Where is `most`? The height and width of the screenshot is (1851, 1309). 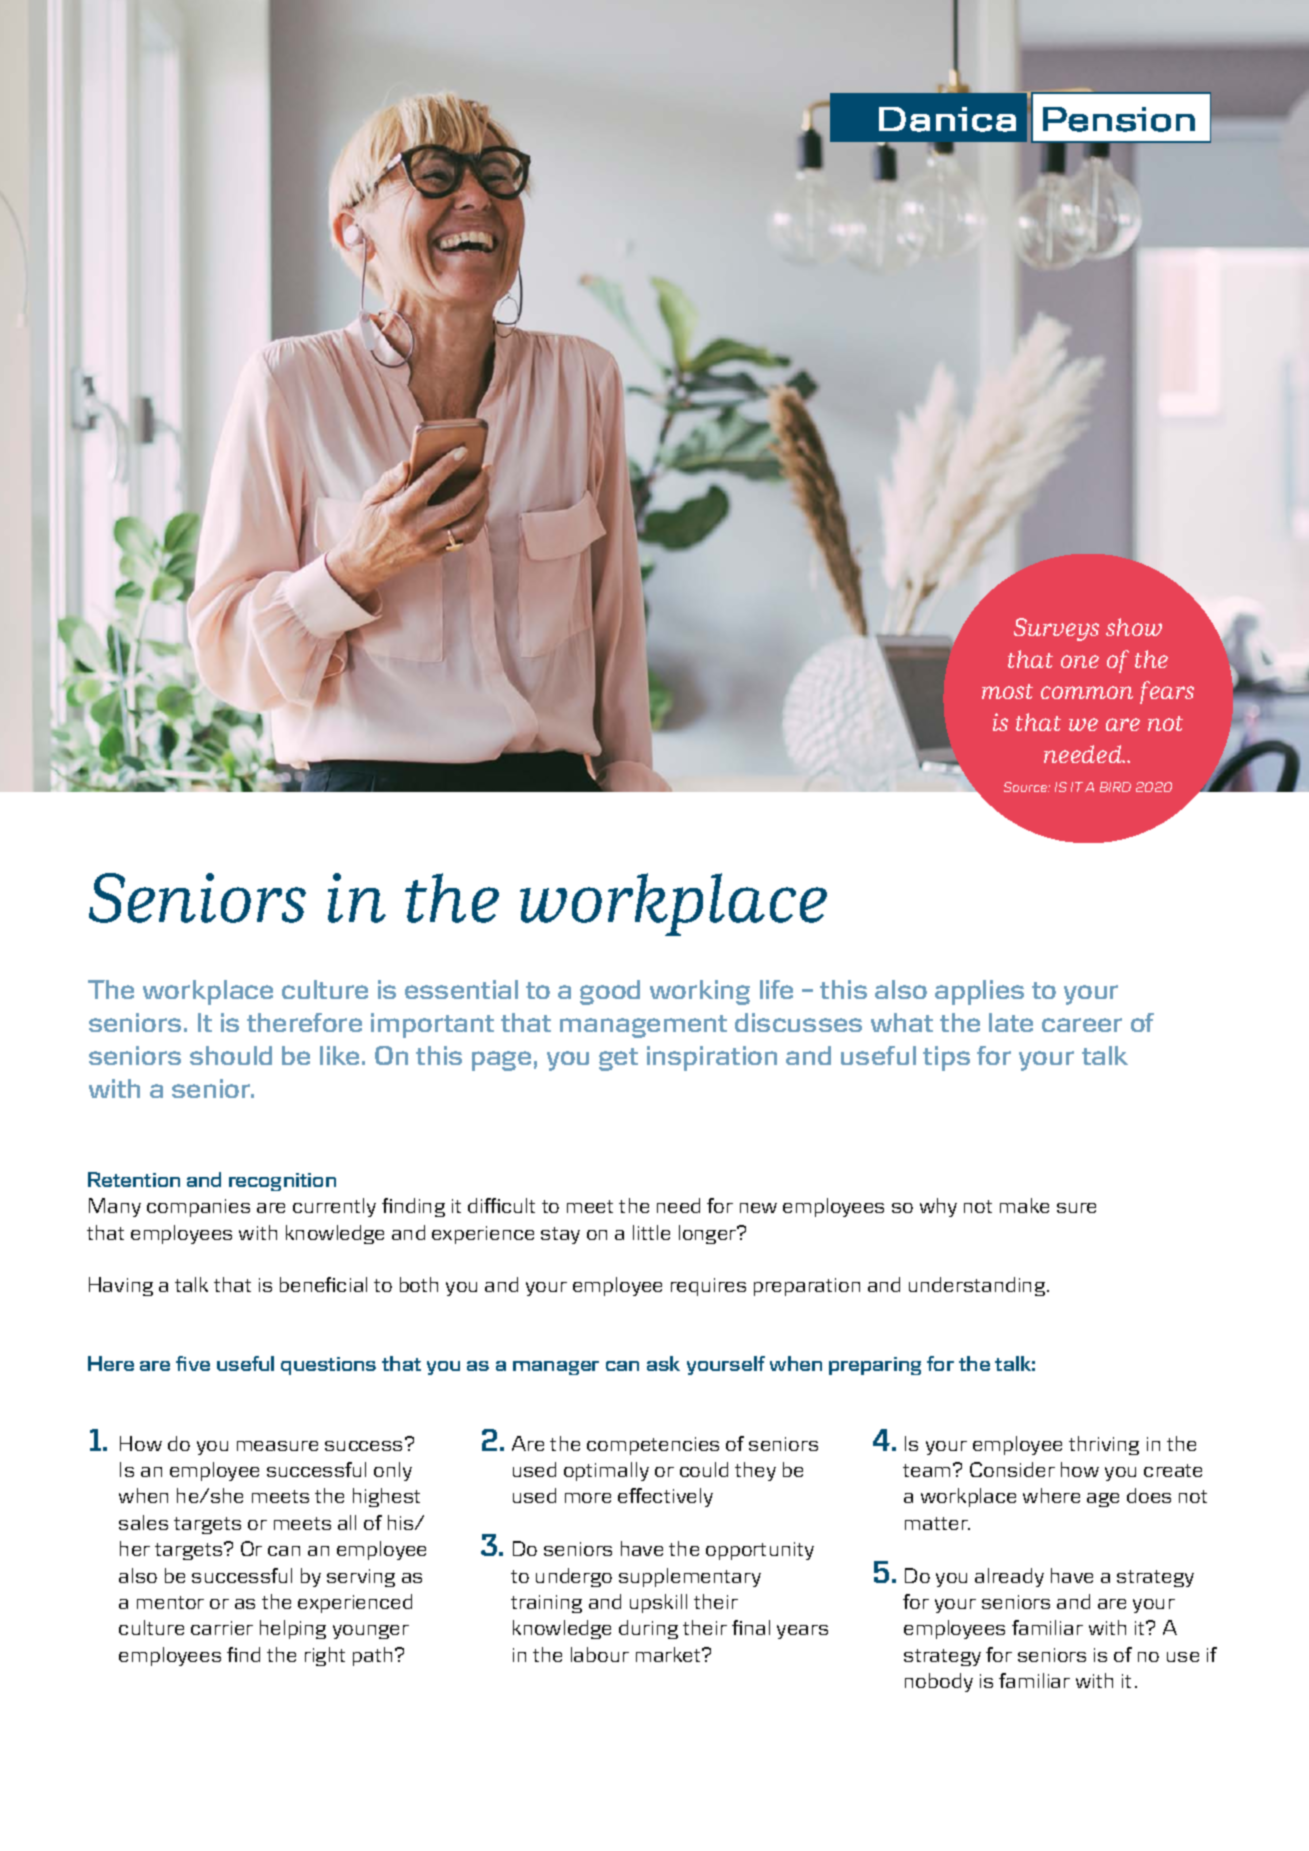 most is located at coordinates (1007, 691).
